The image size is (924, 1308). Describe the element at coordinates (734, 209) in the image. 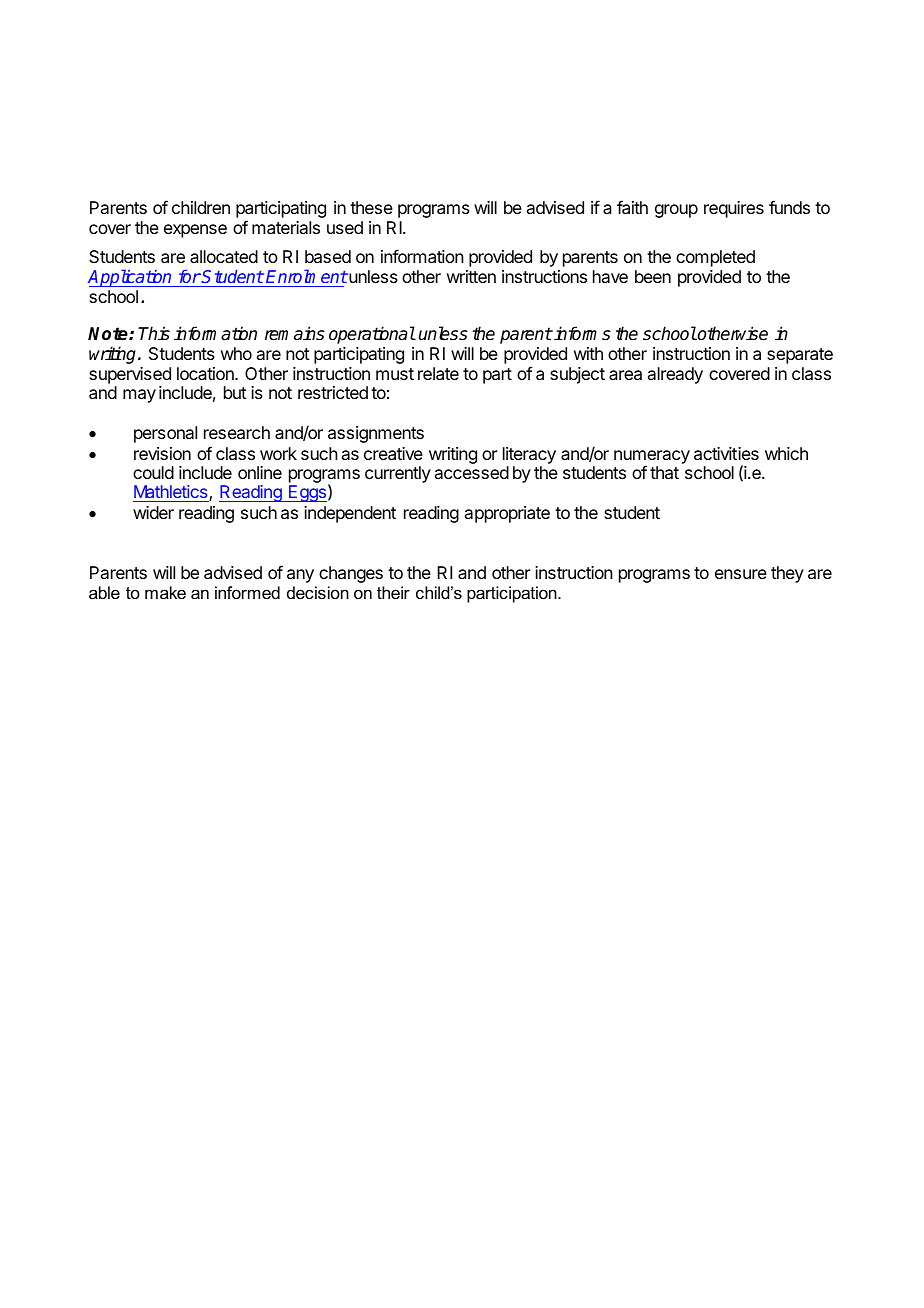

I see `requires` at that location.
